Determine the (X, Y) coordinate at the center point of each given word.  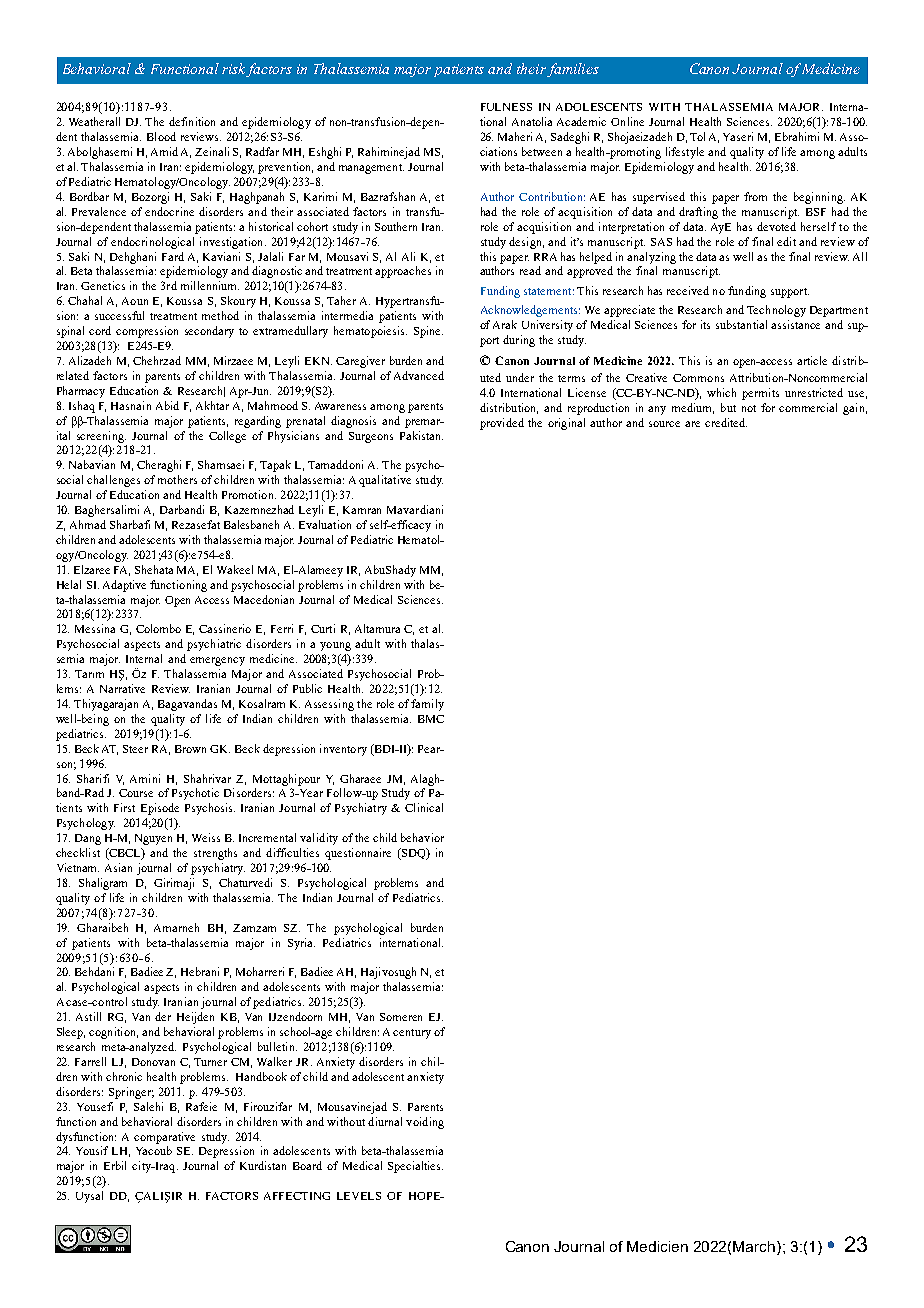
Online (627, 121)
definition (192, 121)
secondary (209, 332)
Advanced (419, 375)
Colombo (158, 628)
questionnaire (358, 854)
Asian (118, 867)
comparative (164, 1138)
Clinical (424, 807)
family (427, 705)
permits (760, 394)
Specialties (415, 1167)
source (664, 424)
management (371, 169)
